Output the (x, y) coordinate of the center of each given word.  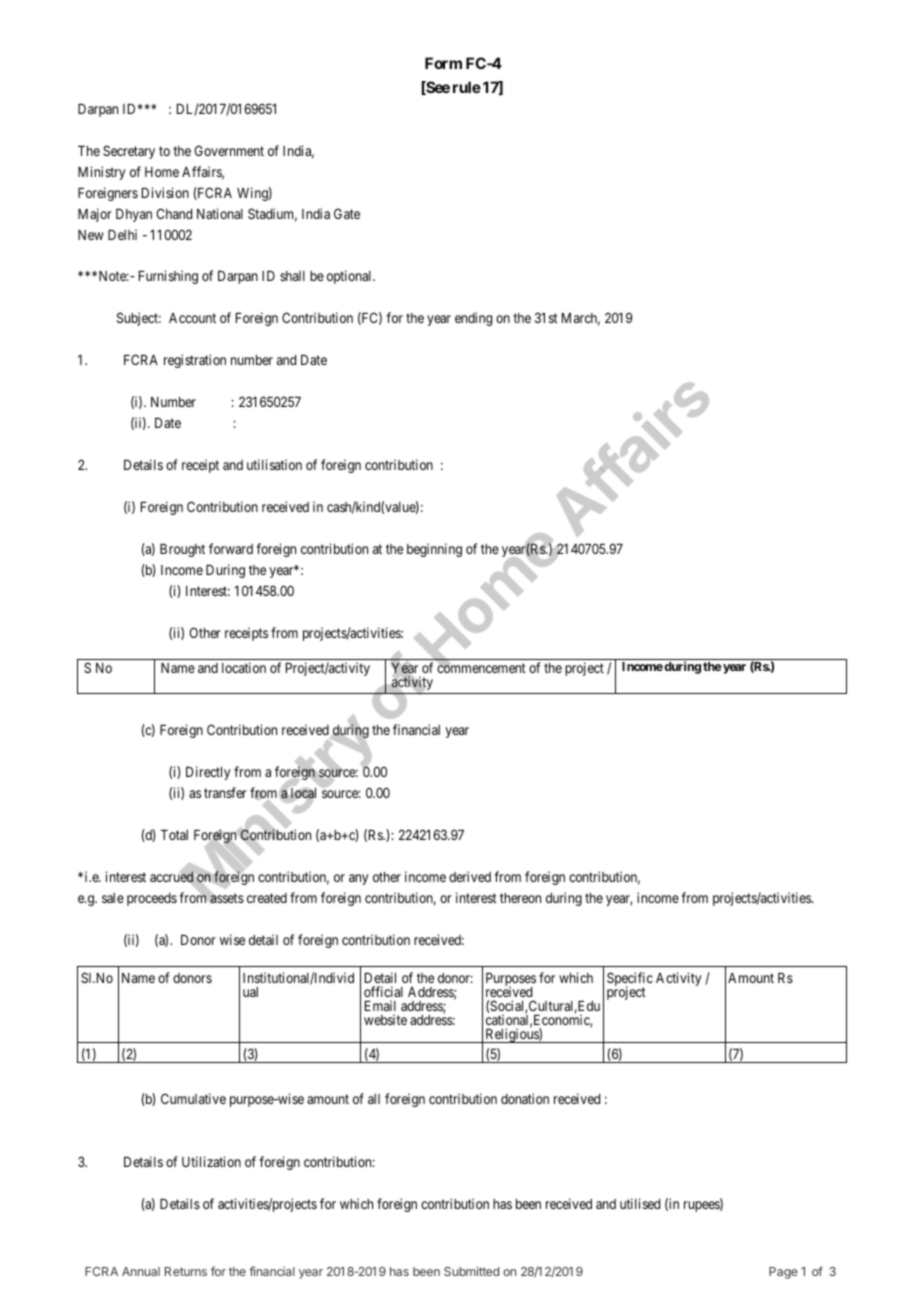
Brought (182, 550)
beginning (434, 550)
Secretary (129, 152)
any (358, 879)
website (385, 1019)
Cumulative (193, 1098)
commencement (481, 668)
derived (470, 876)
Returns (186, 1271)
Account (192, 318)
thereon (520, 898)
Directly (208, 773)
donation (525, 1098)
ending (473, 319)
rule (467, 87)
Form (443, 63)
